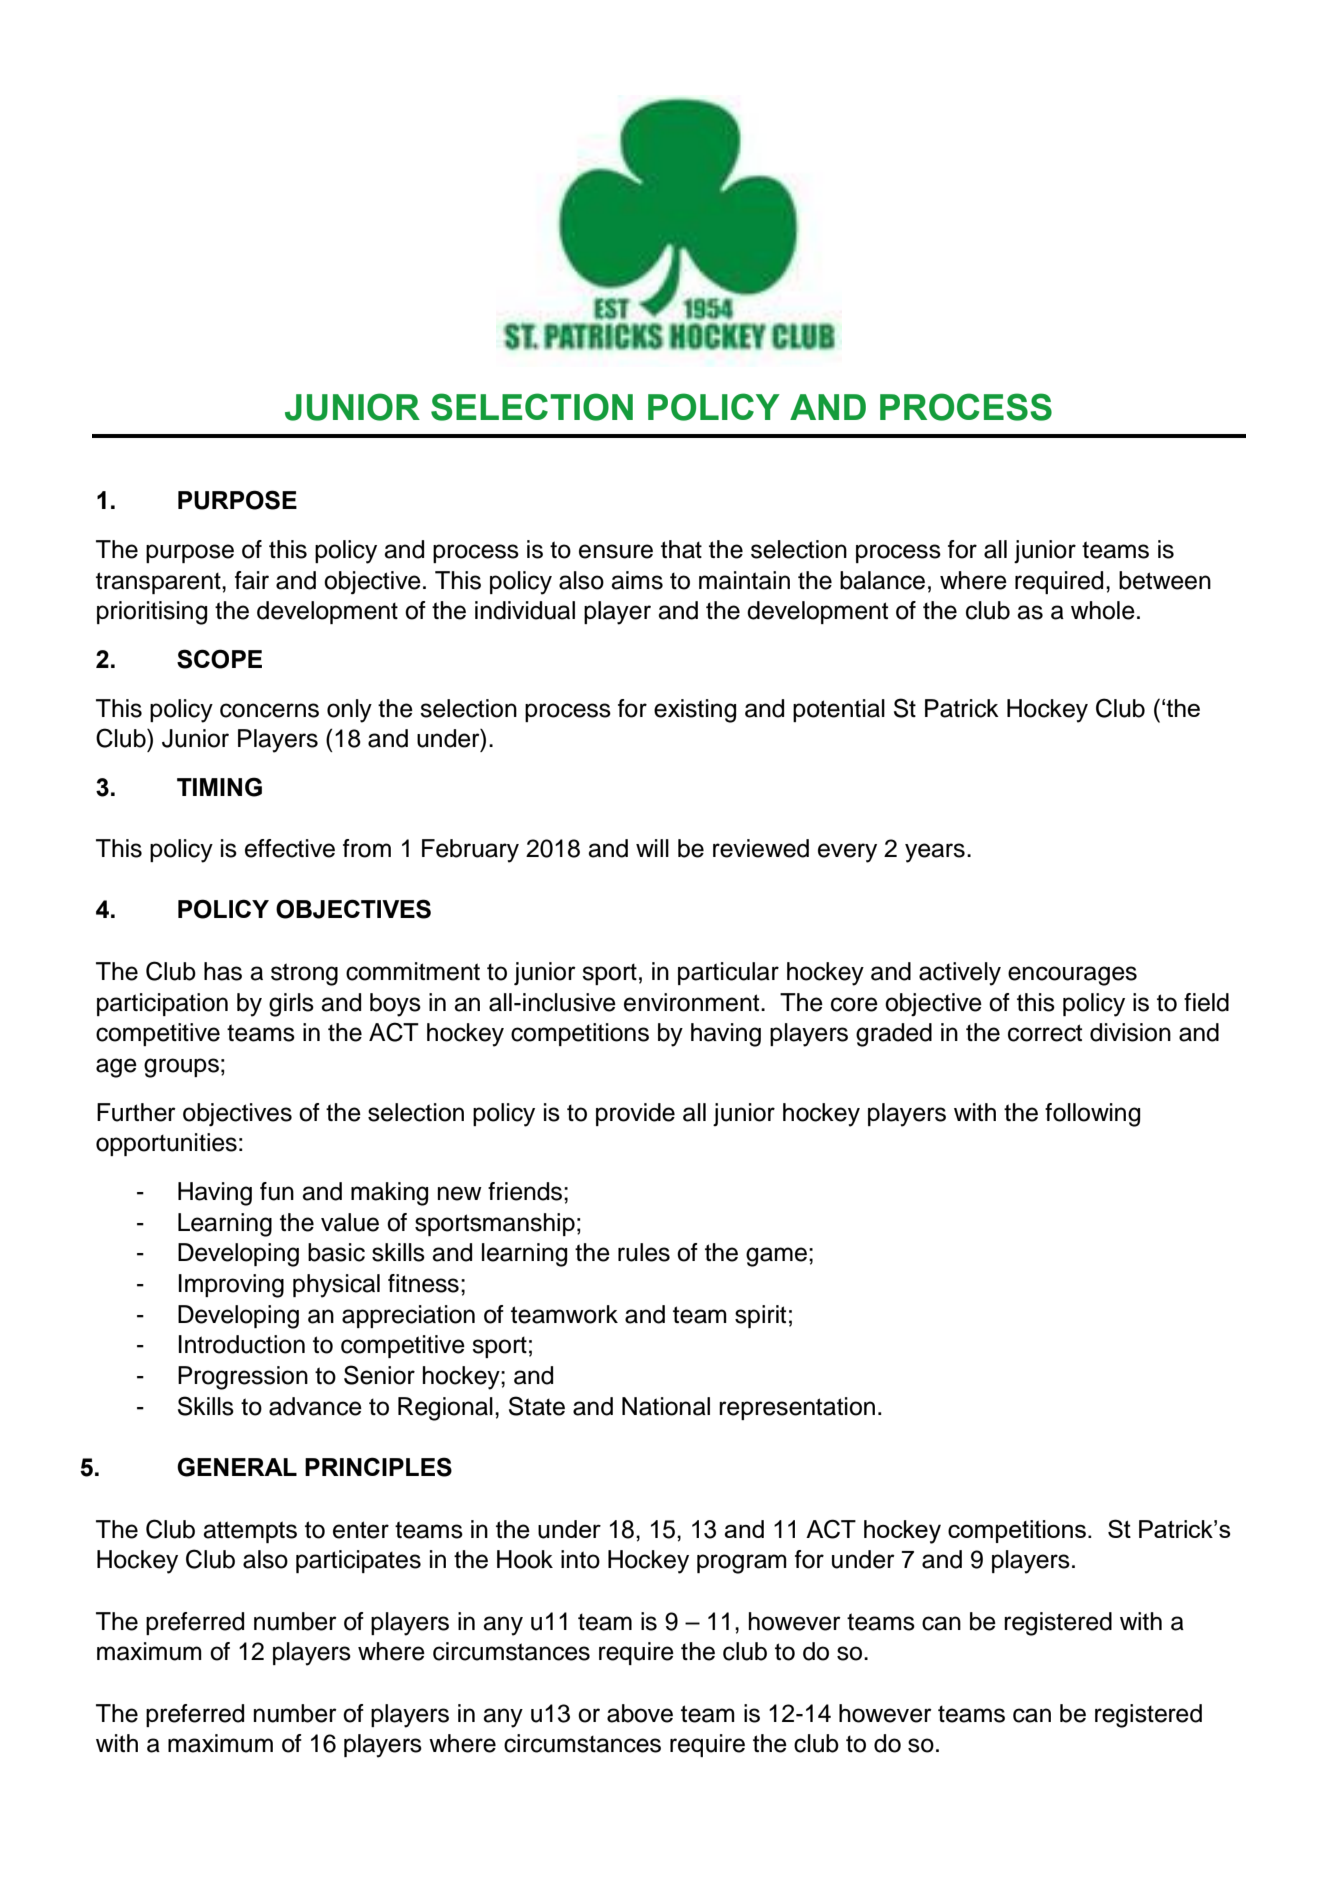 The width and height of the page is (1338, 1892). What do you see at coordinates (637, 580) in the page?
I see `aims` at bounding box center [637, 580].
